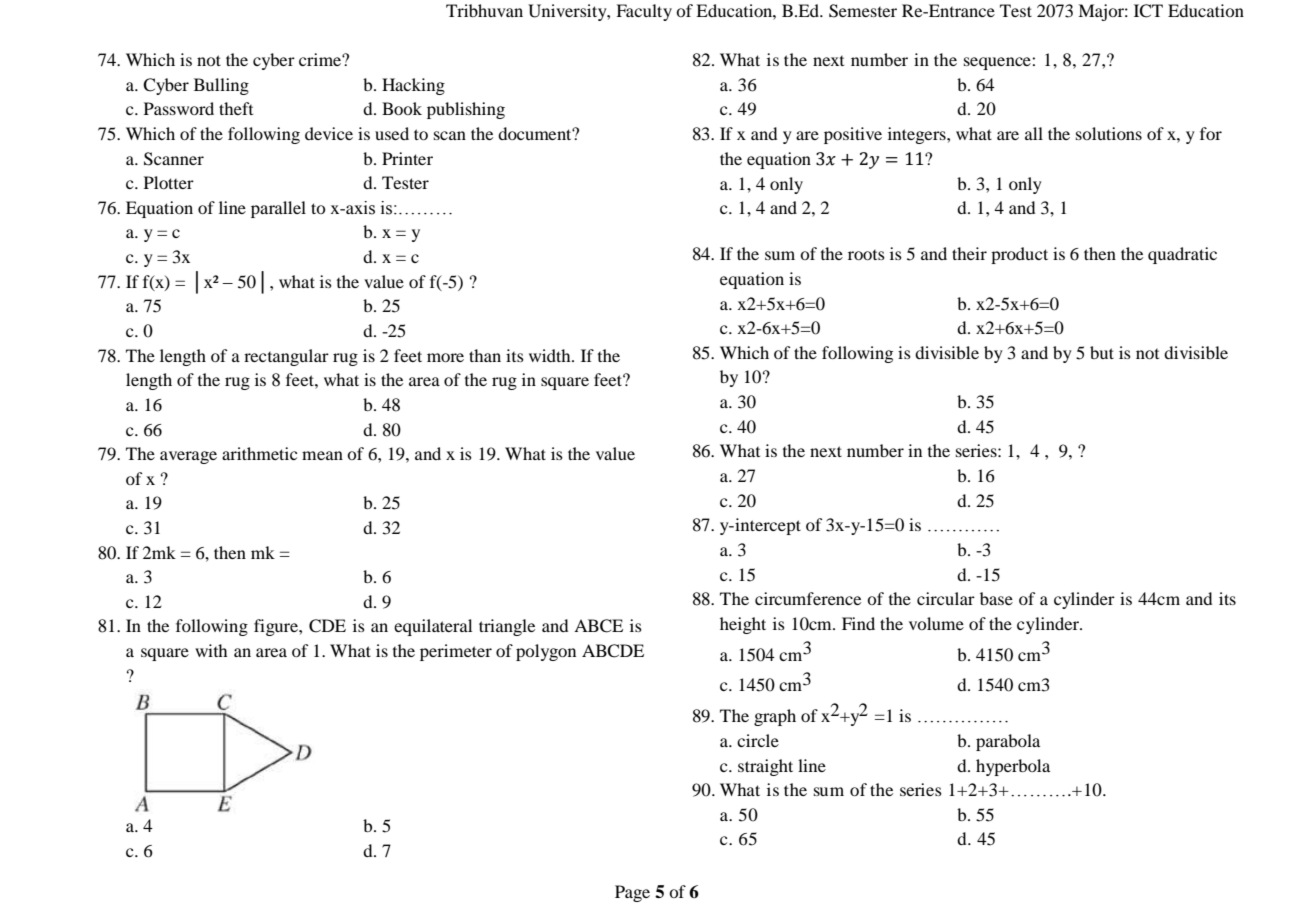 The width and height of the screenshot is (1307, 924). I want to click on Hacking, so click(413, 86).
